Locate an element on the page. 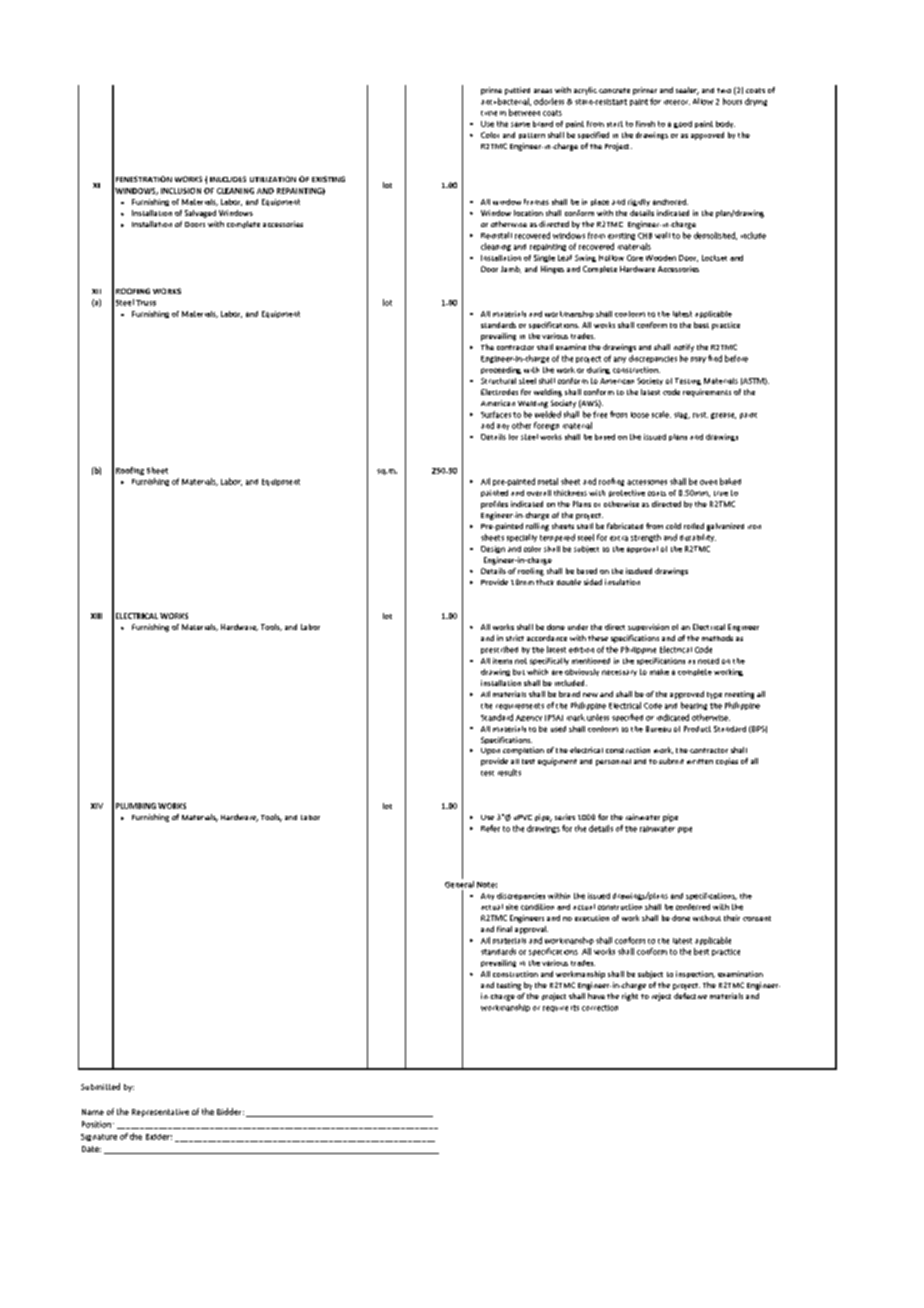 The width and height of the page is (924, 1308). written is located at coordinates (700, 761).
